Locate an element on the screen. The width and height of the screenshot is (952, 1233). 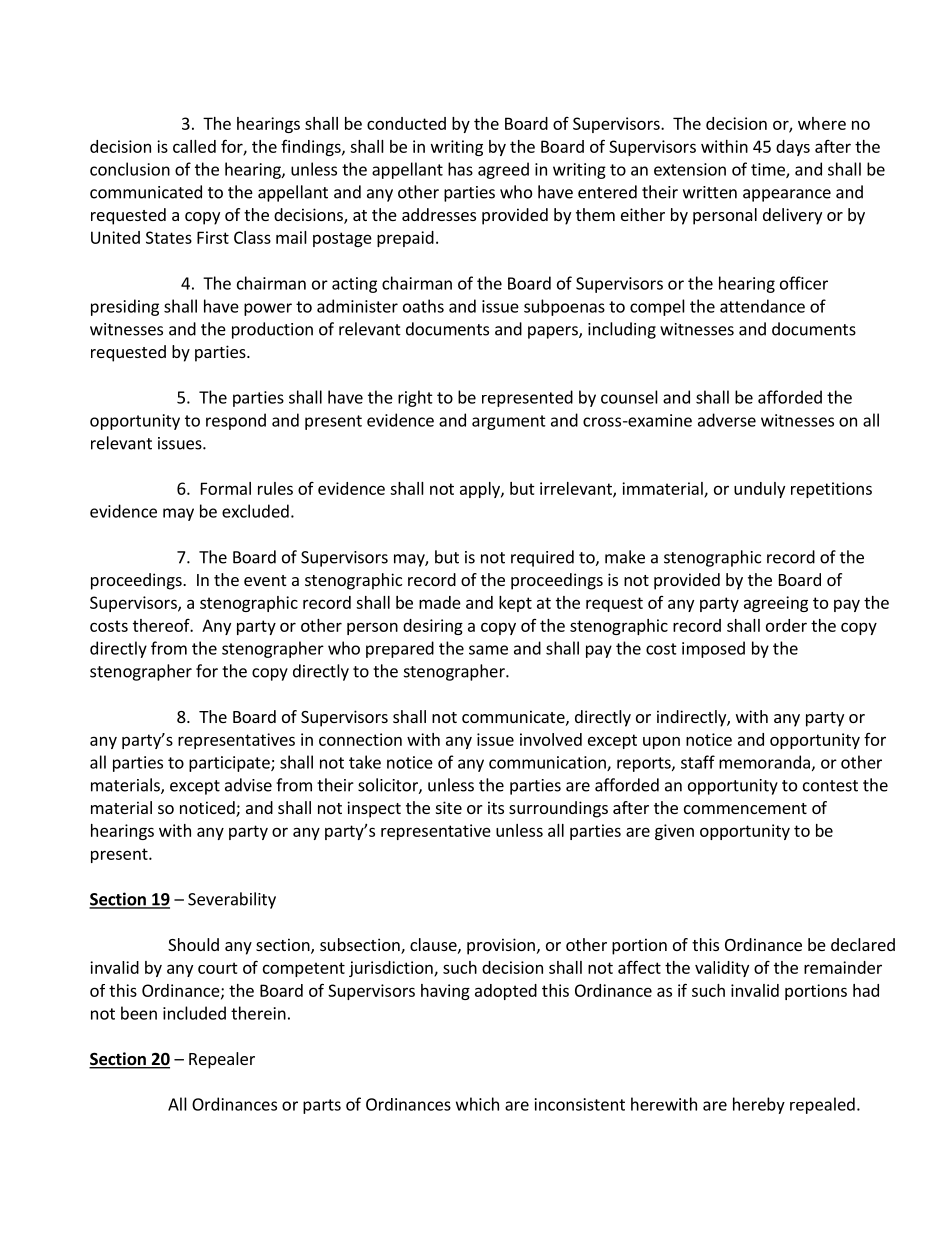
included is located at coordinates (194, 1013).
